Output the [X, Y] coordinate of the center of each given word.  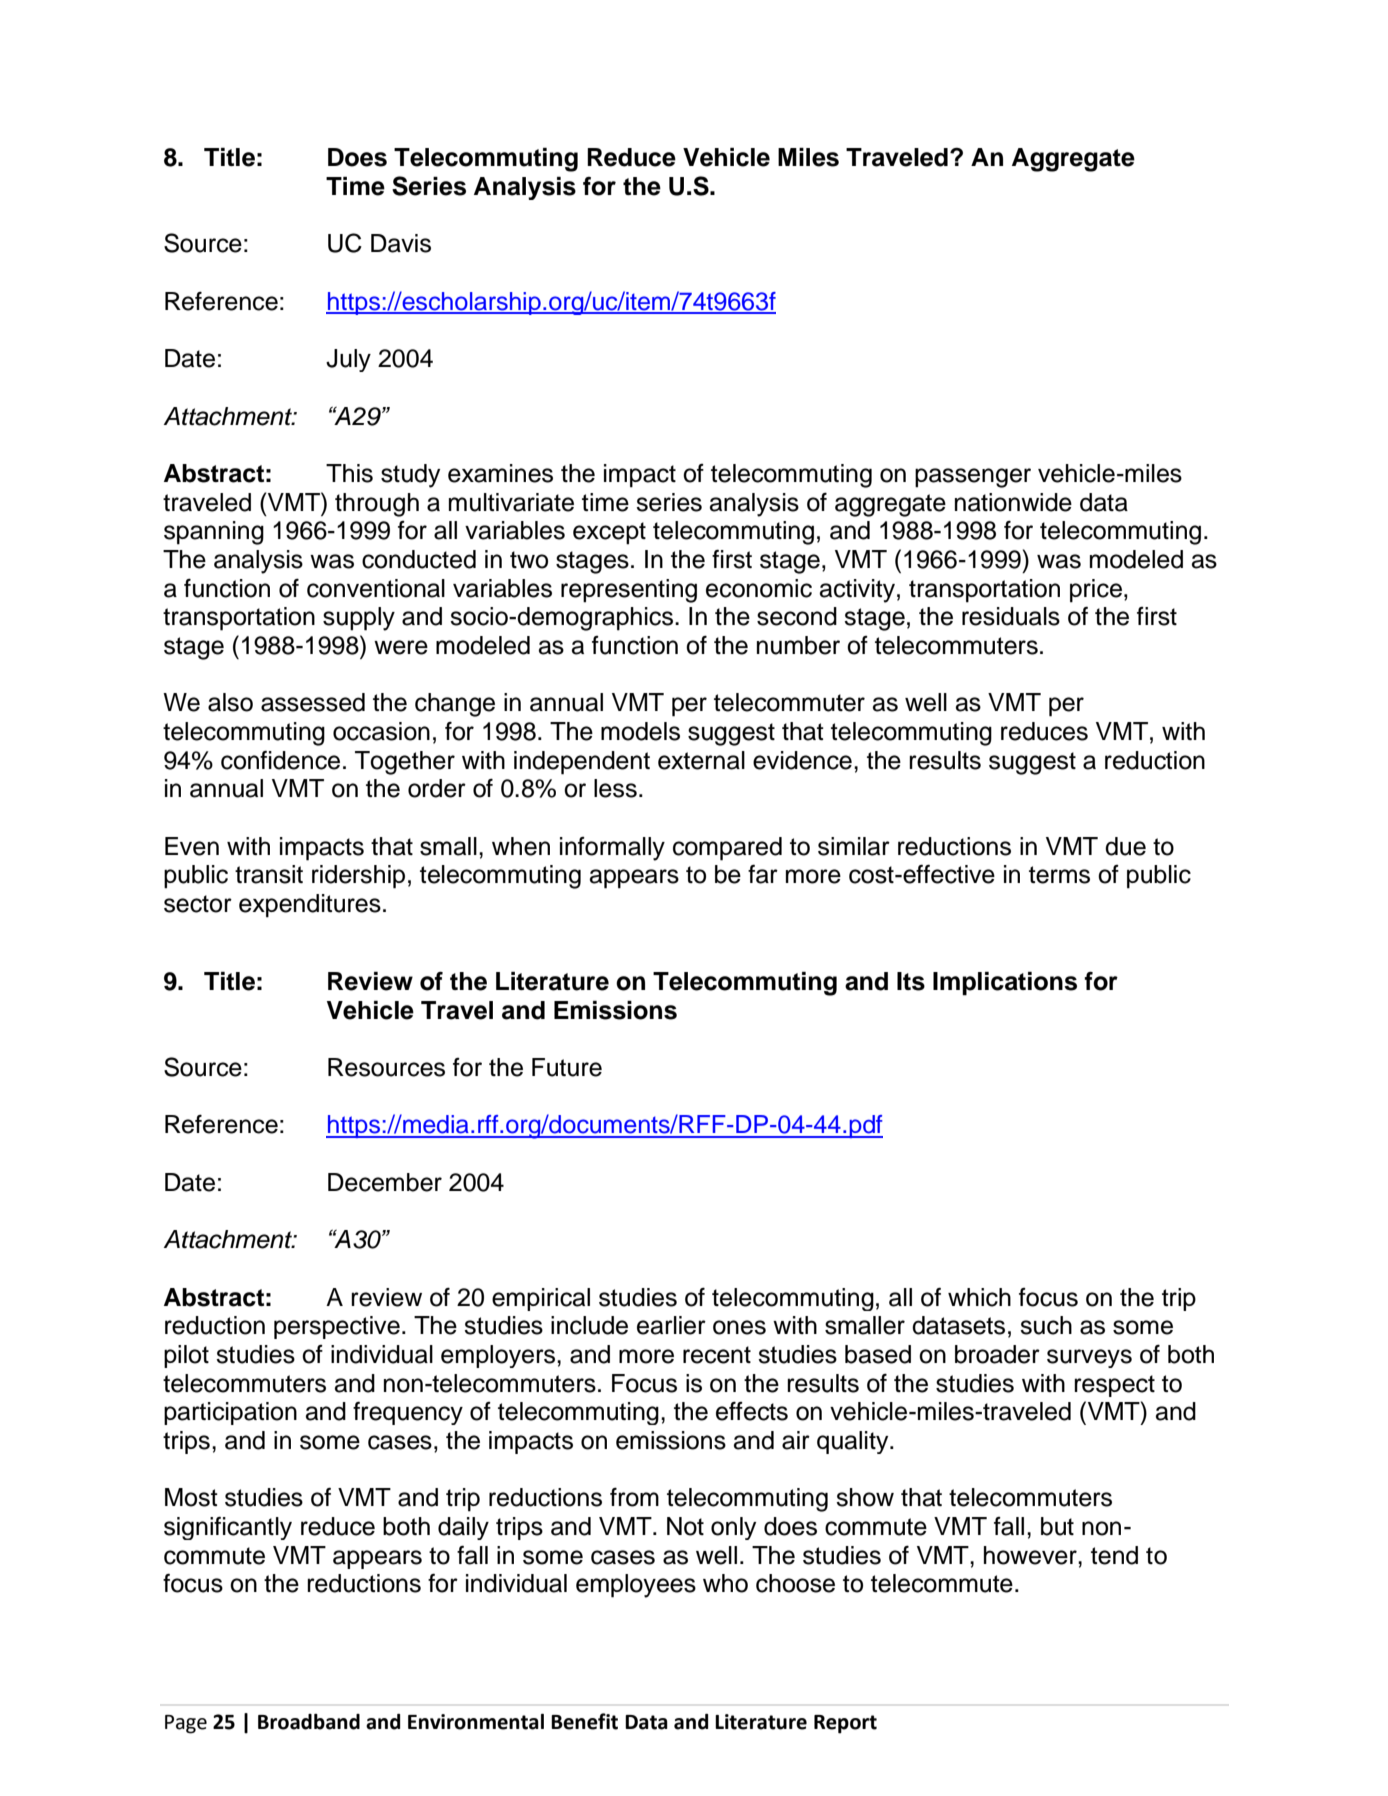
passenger [973, 478]
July [348, 360]
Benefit [584, 1721]
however [1031, 1555]
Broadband [309, 1722]
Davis [401, 243]
